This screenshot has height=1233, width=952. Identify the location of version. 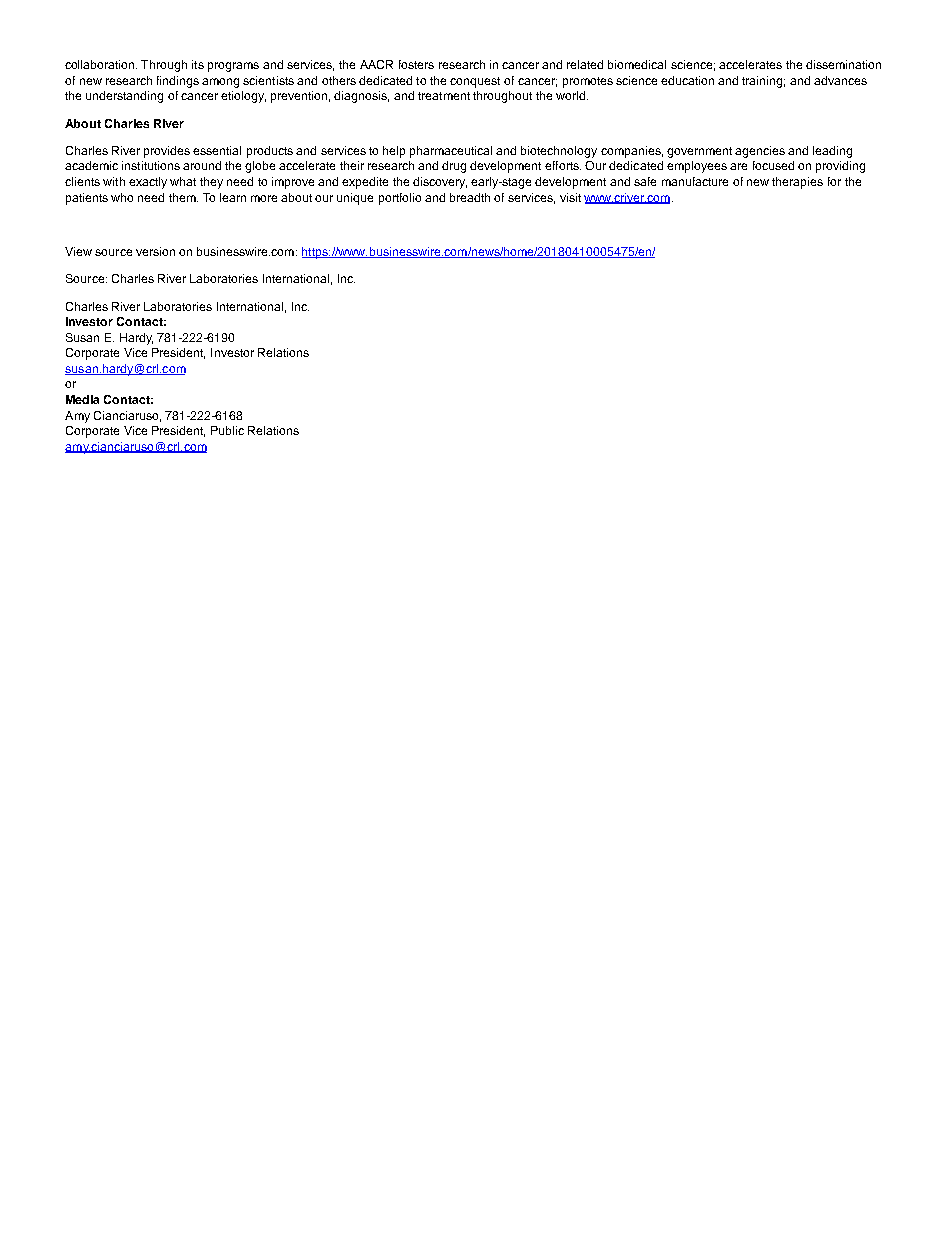
(155, 251).
